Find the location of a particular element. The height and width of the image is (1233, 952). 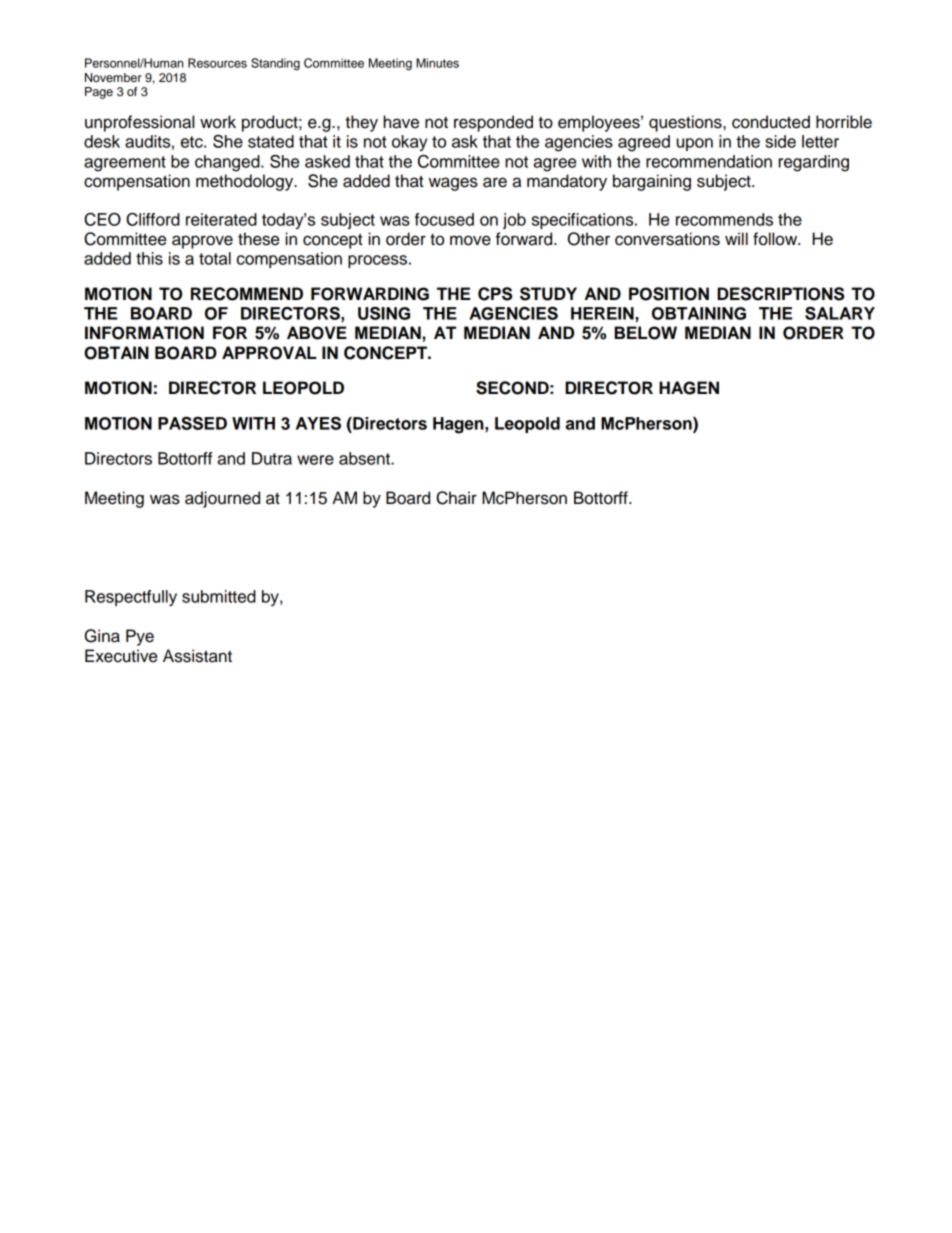

Minutes is located at coordinates (437, 63).
